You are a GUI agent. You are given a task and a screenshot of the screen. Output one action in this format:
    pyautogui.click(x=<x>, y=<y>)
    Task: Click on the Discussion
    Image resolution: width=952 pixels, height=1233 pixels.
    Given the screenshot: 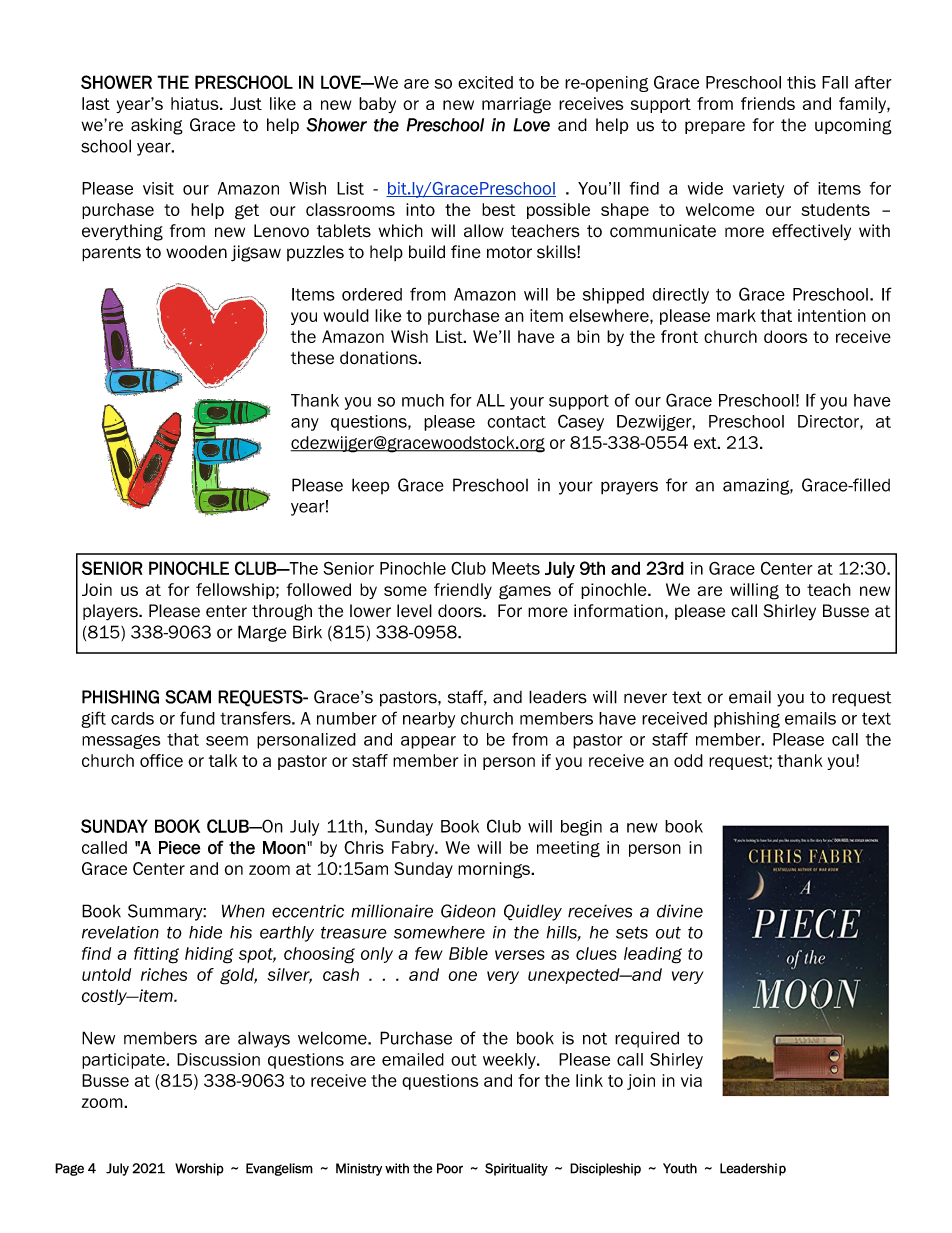 What is the action you would take?
    pyautogui.click(x=218, y=1059)
